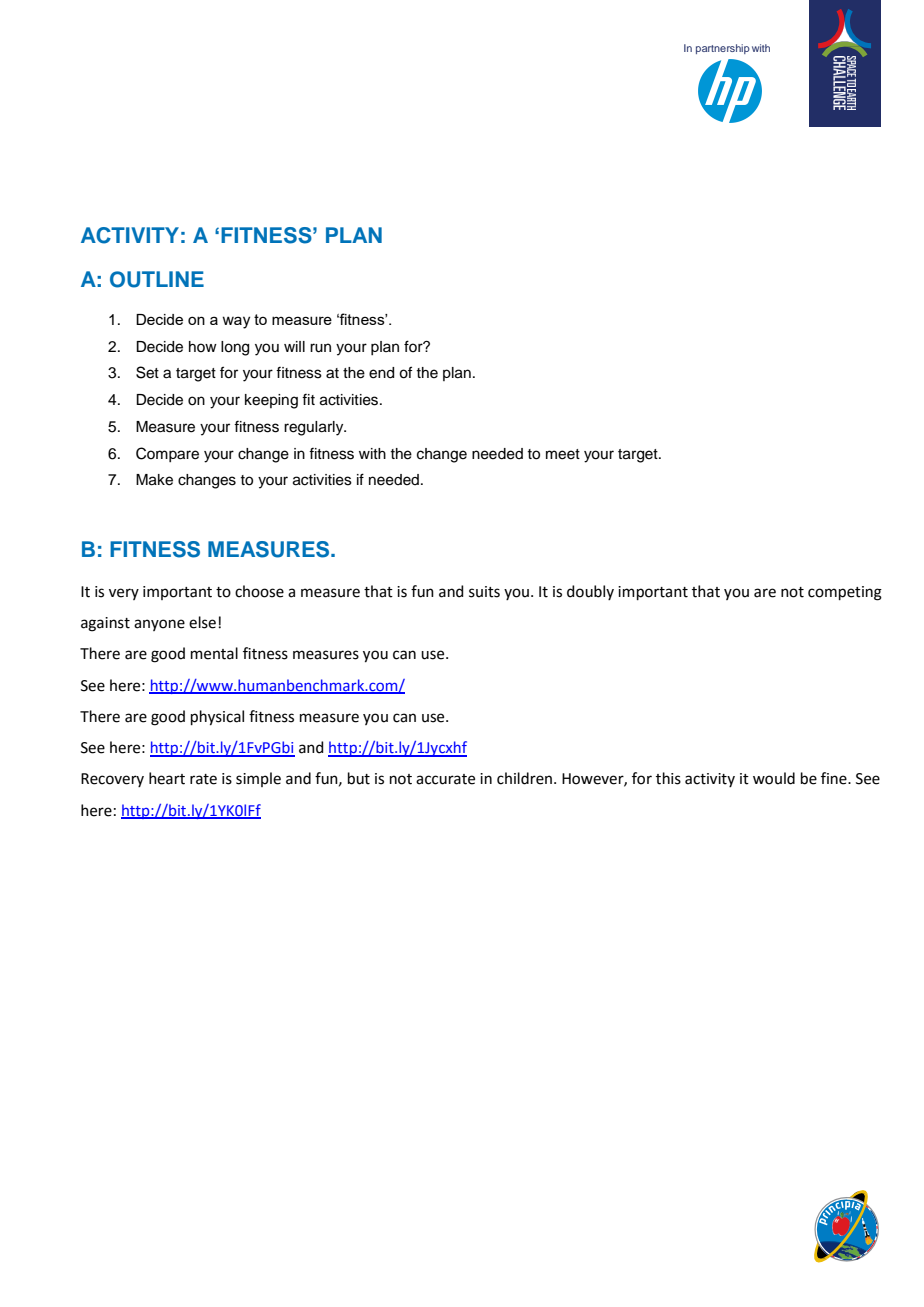  What do you see at coordinates (524, 778) in the document?
I see `children` at bounding box center [524, 778].
